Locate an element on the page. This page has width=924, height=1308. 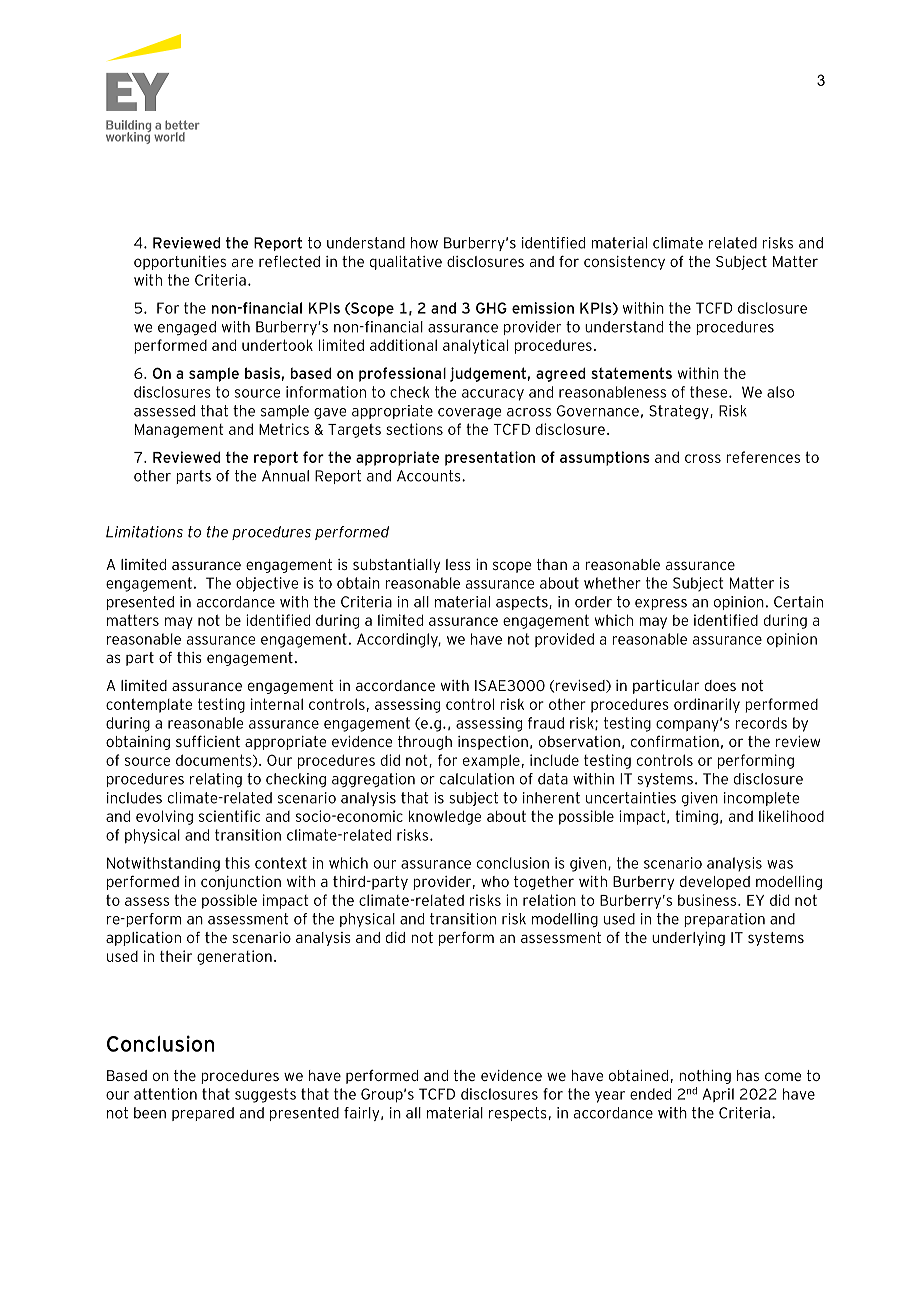
April is located at coordinates (718, 1095).
